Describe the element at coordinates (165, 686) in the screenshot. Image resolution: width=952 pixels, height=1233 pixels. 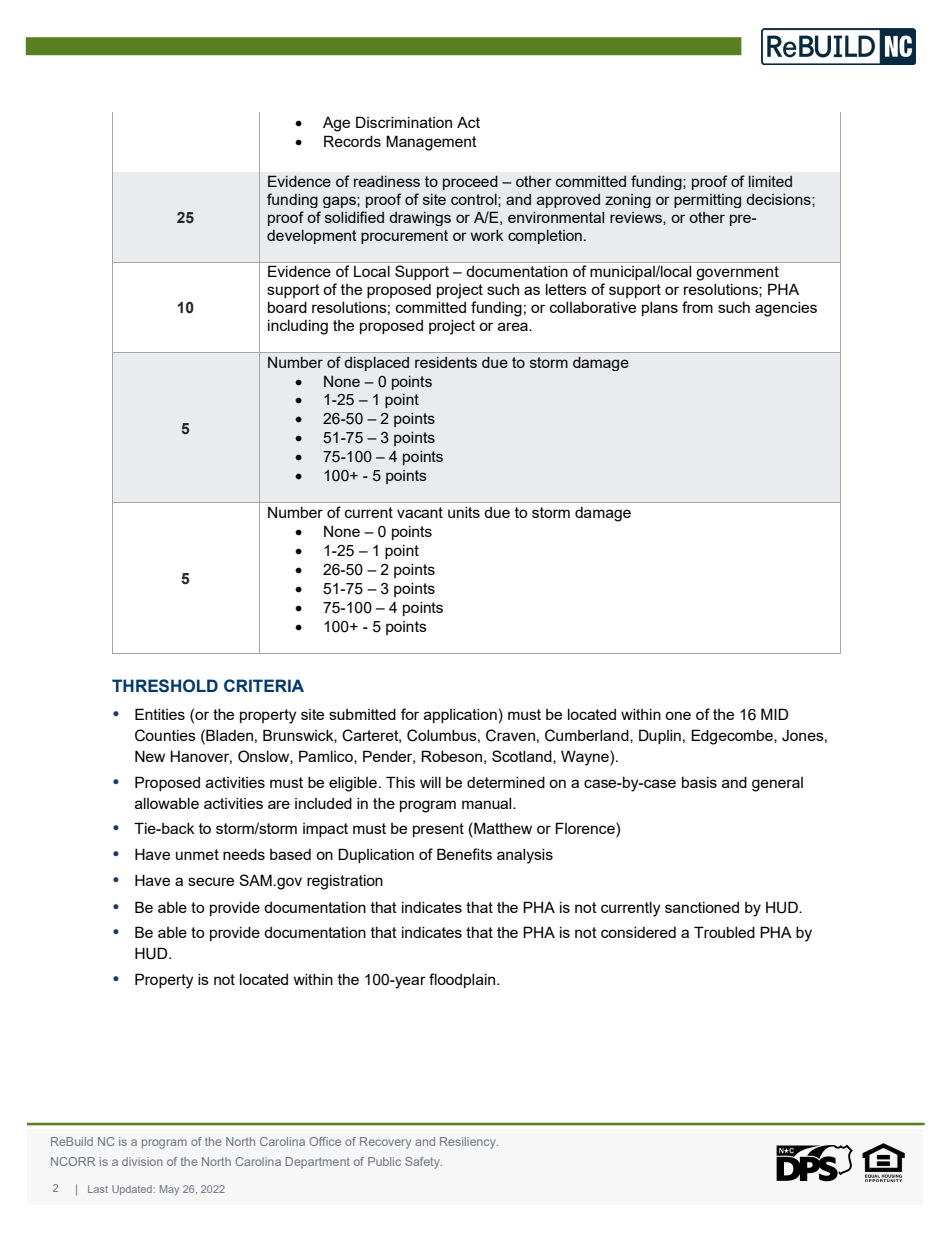
I see `THRESHOLD` at that location.
